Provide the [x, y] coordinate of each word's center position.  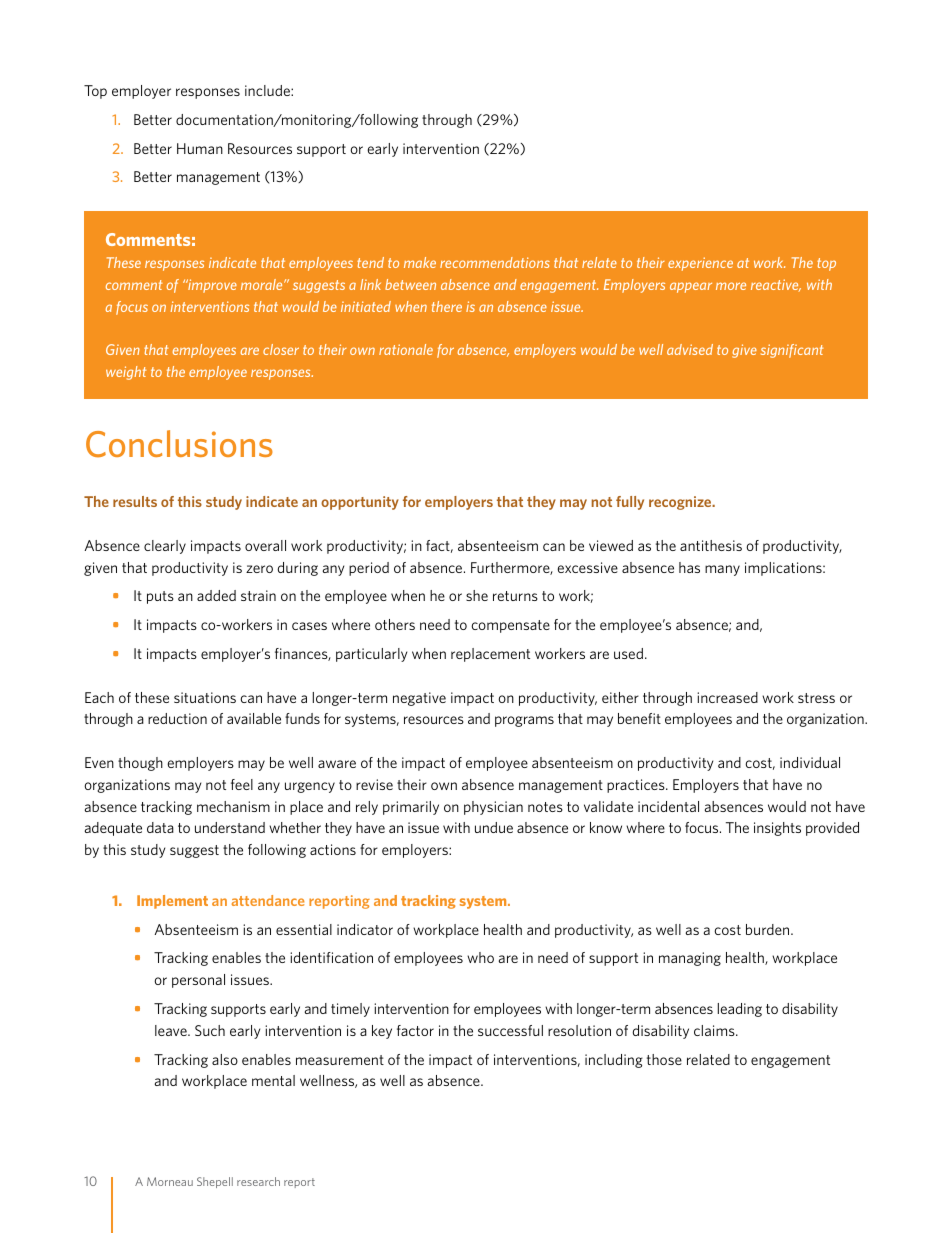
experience [700, 264]
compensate [510, 626]
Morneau [170, 1181]
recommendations [495, 262]
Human [200, 148]
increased [727, 697]
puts [160, 597]
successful [510, 1030]
